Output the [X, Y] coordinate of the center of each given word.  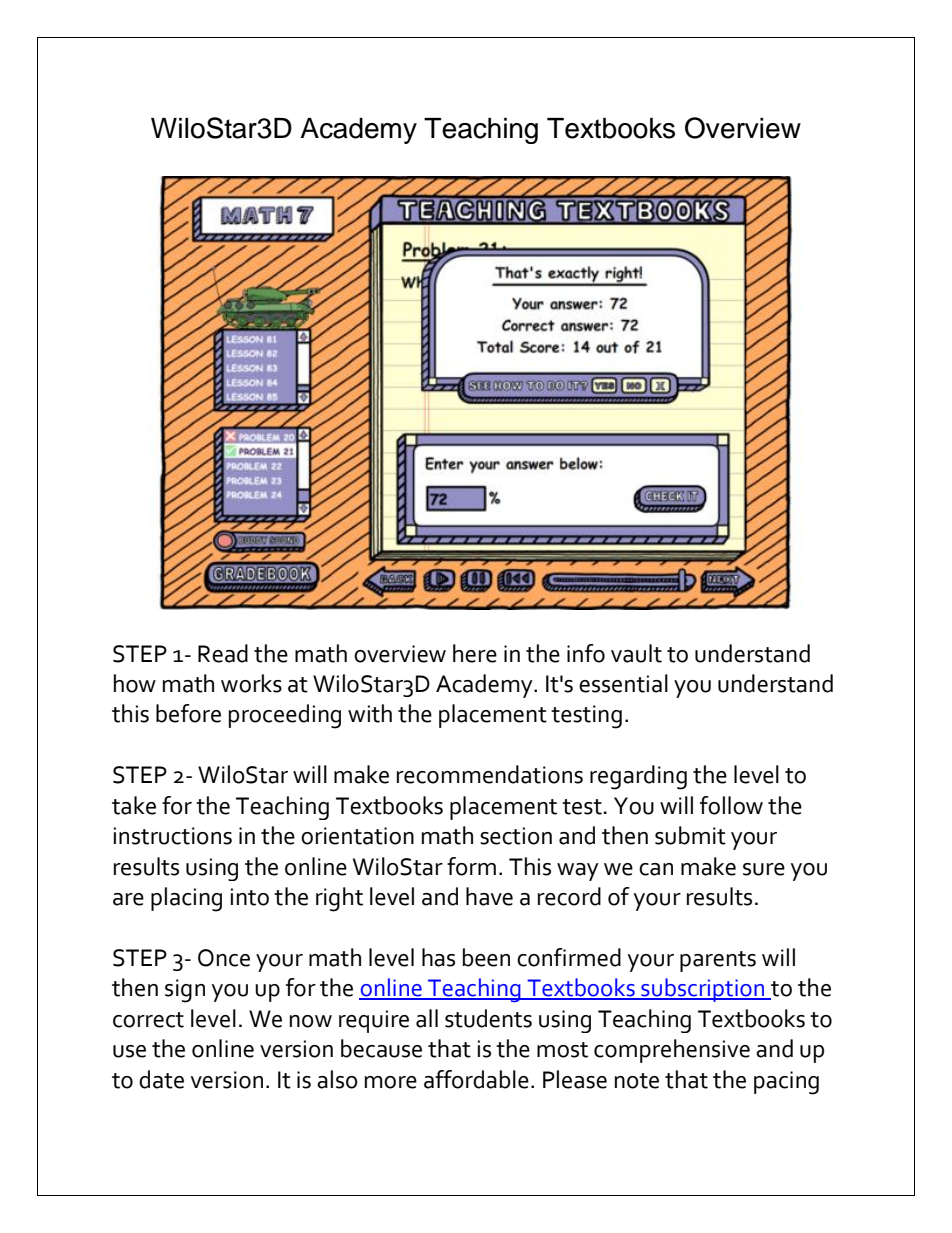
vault [636, 653]
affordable [476, 1079]
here [475, 653]
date [161, 1079]
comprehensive [672, 1051]
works [251, 683]
